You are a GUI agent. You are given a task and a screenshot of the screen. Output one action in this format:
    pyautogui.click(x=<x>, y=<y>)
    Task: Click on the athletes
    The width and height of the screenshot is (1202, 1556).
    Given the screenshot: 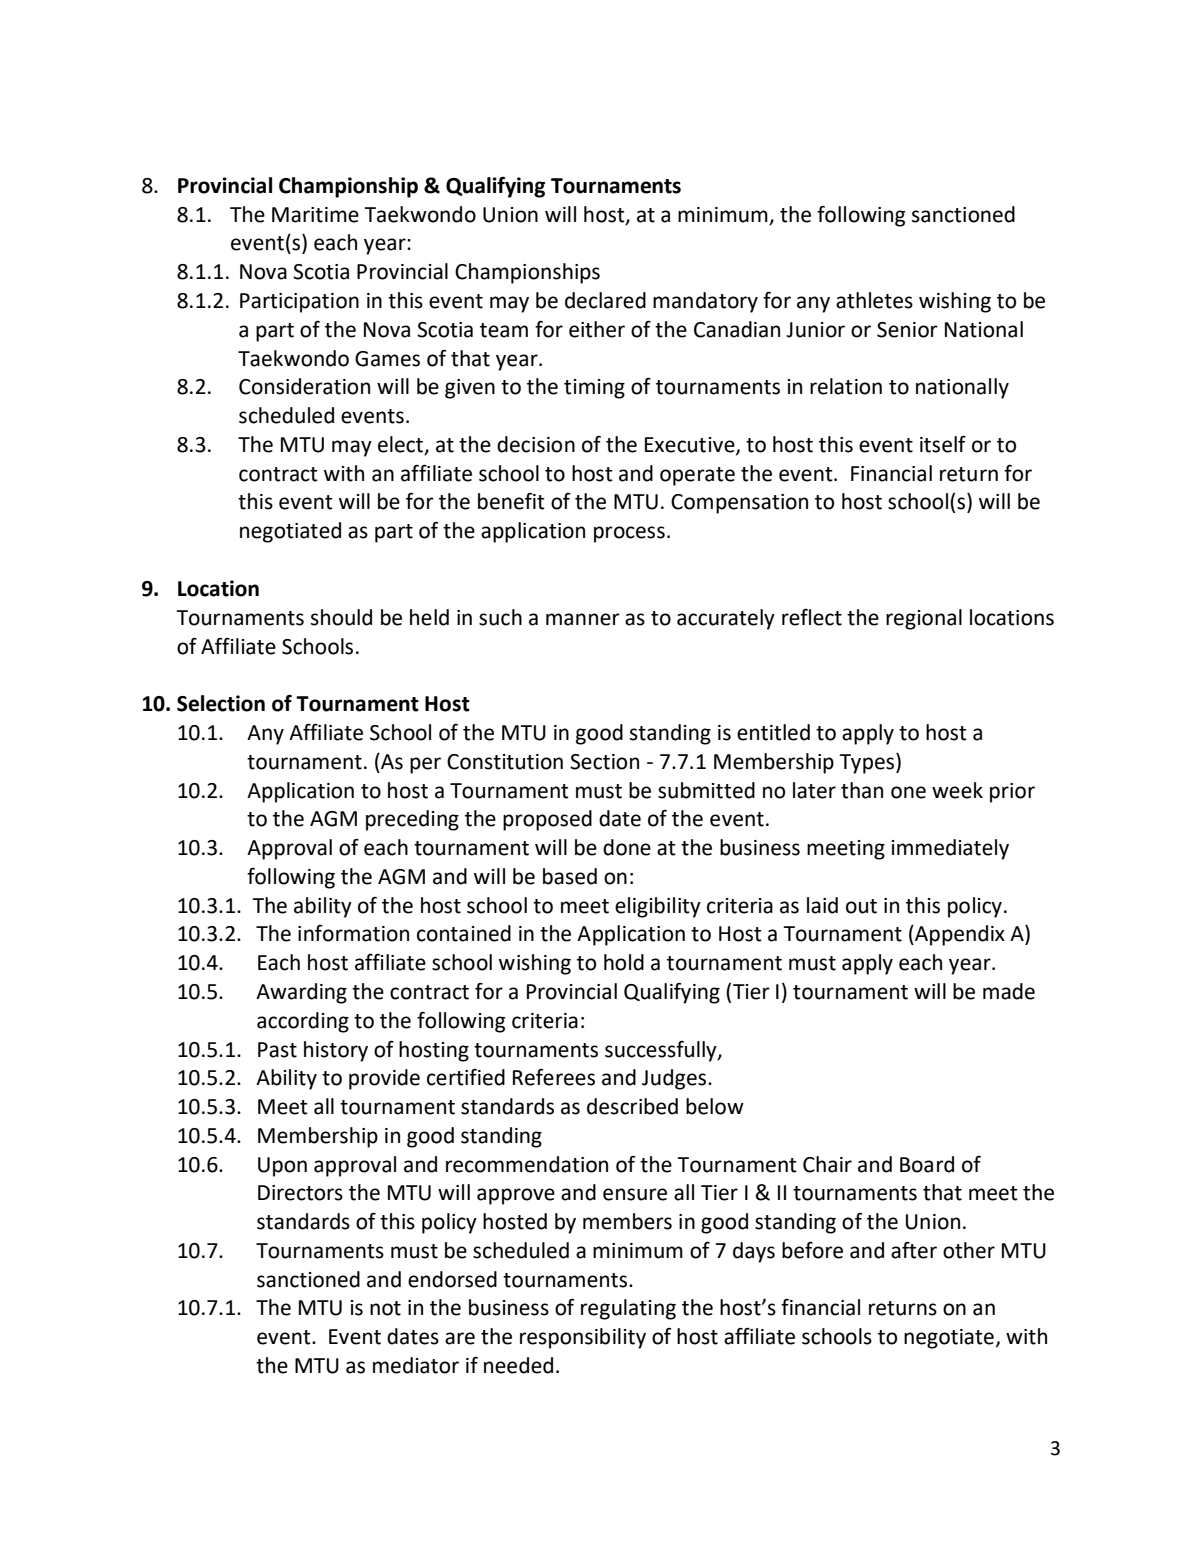 What is the action you would take?
    pyautogui.click(x=874, y=300)
